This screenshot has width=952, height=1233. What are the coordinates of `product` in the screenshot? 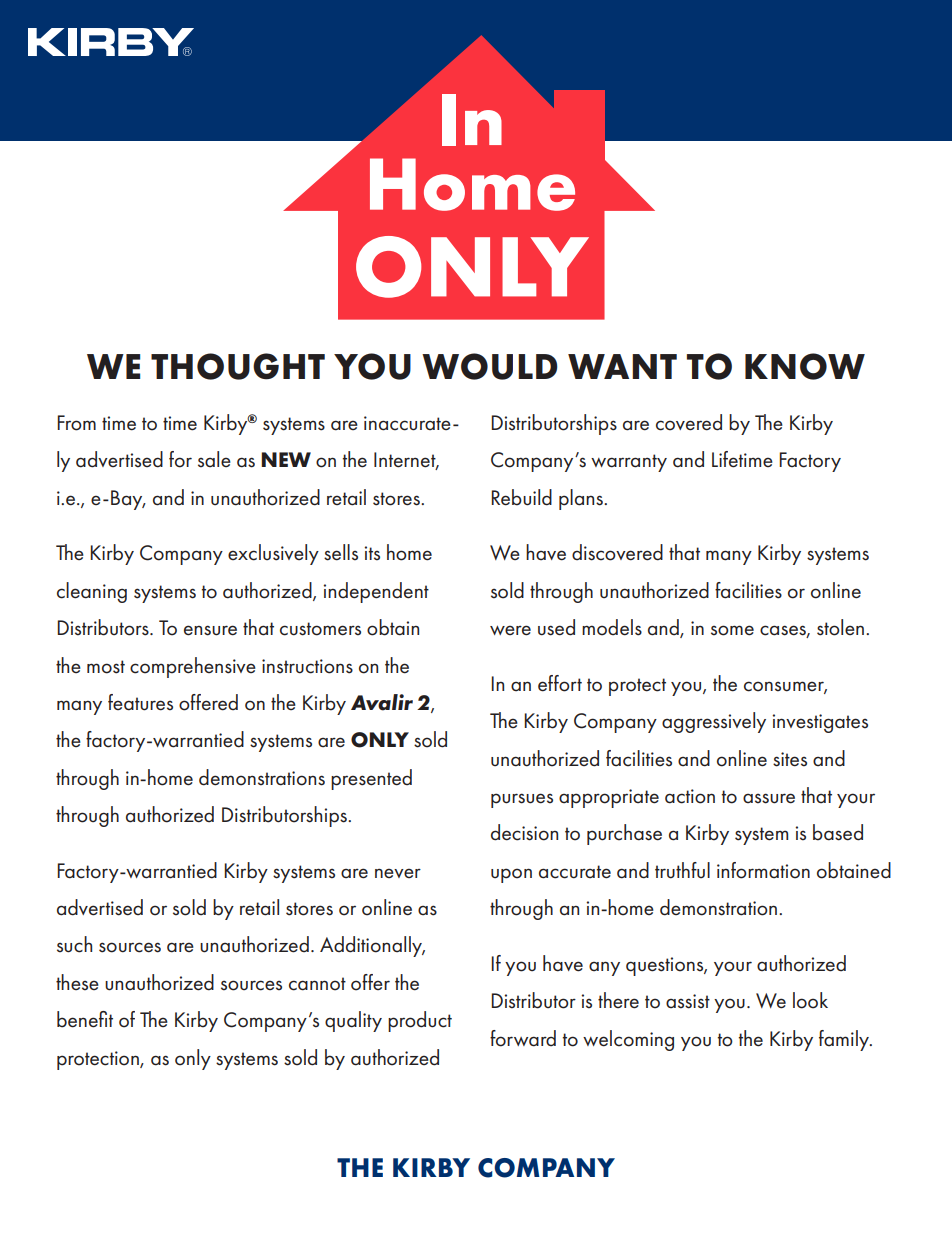 It's located at (420, 1021).
